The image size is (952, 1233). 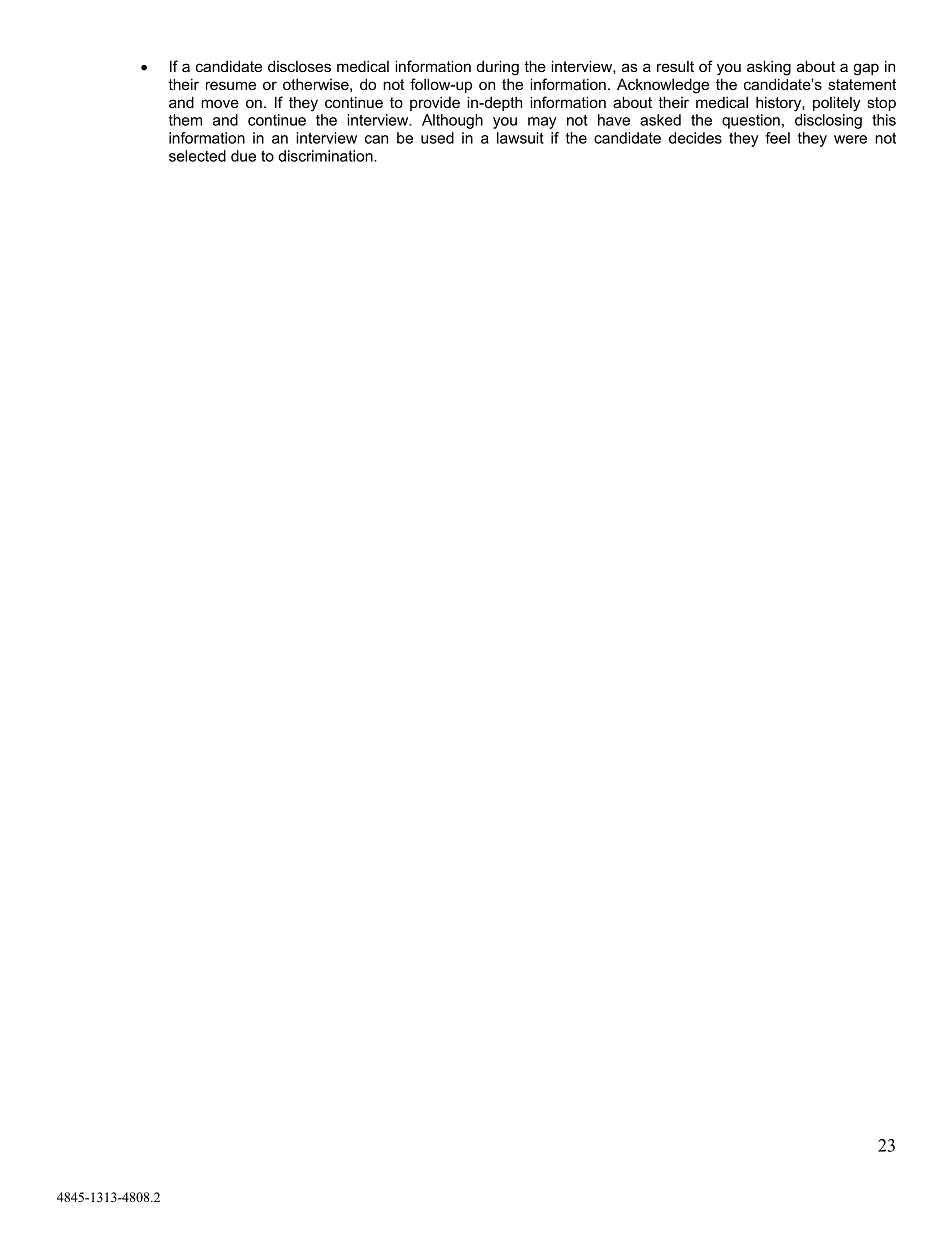 What do you see at coordinates (850, 139) in the screenshot?
I see `were` at bounding box center [850, 139].
